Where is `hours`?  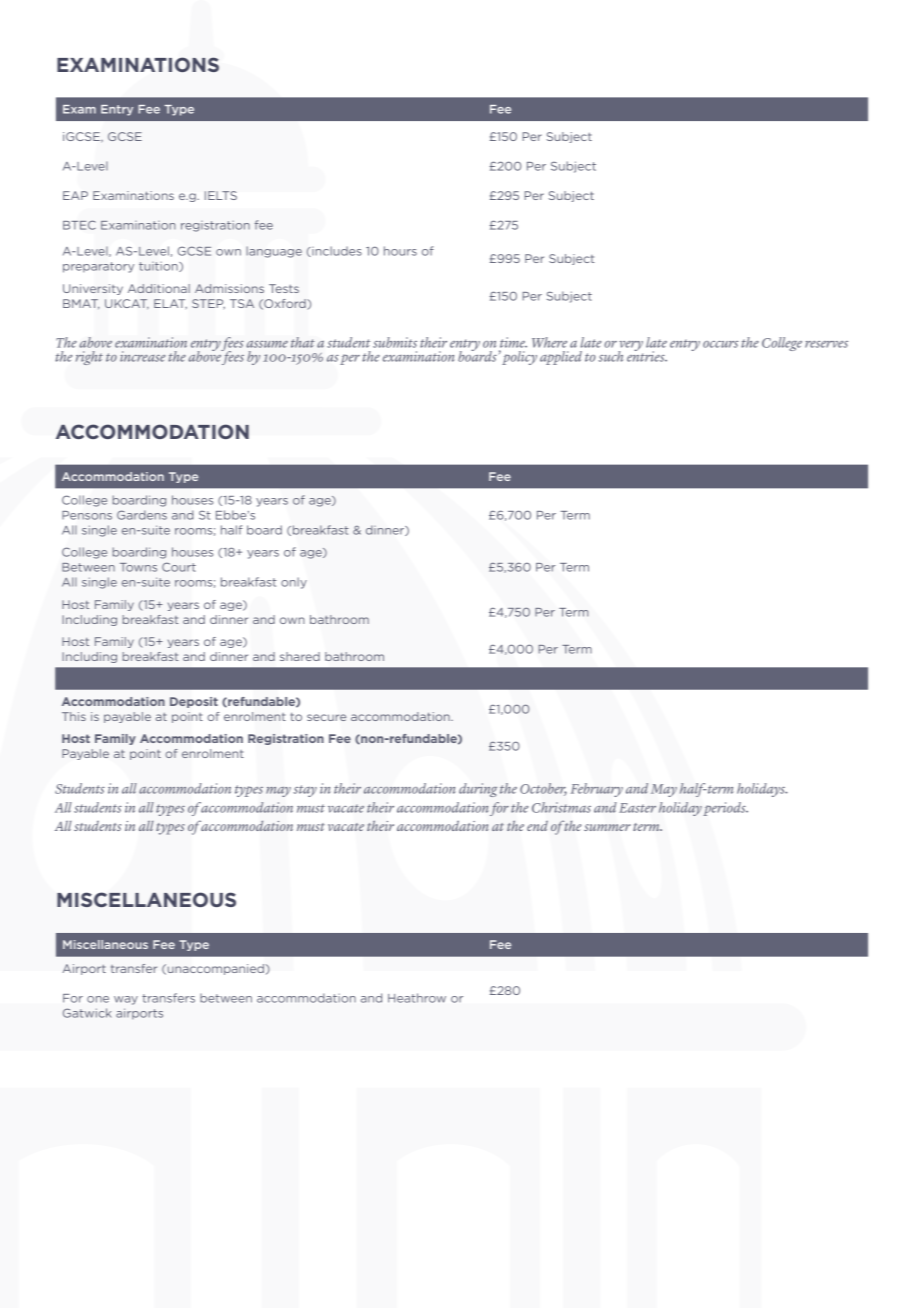
hours is located at coordinates (400, 251).
